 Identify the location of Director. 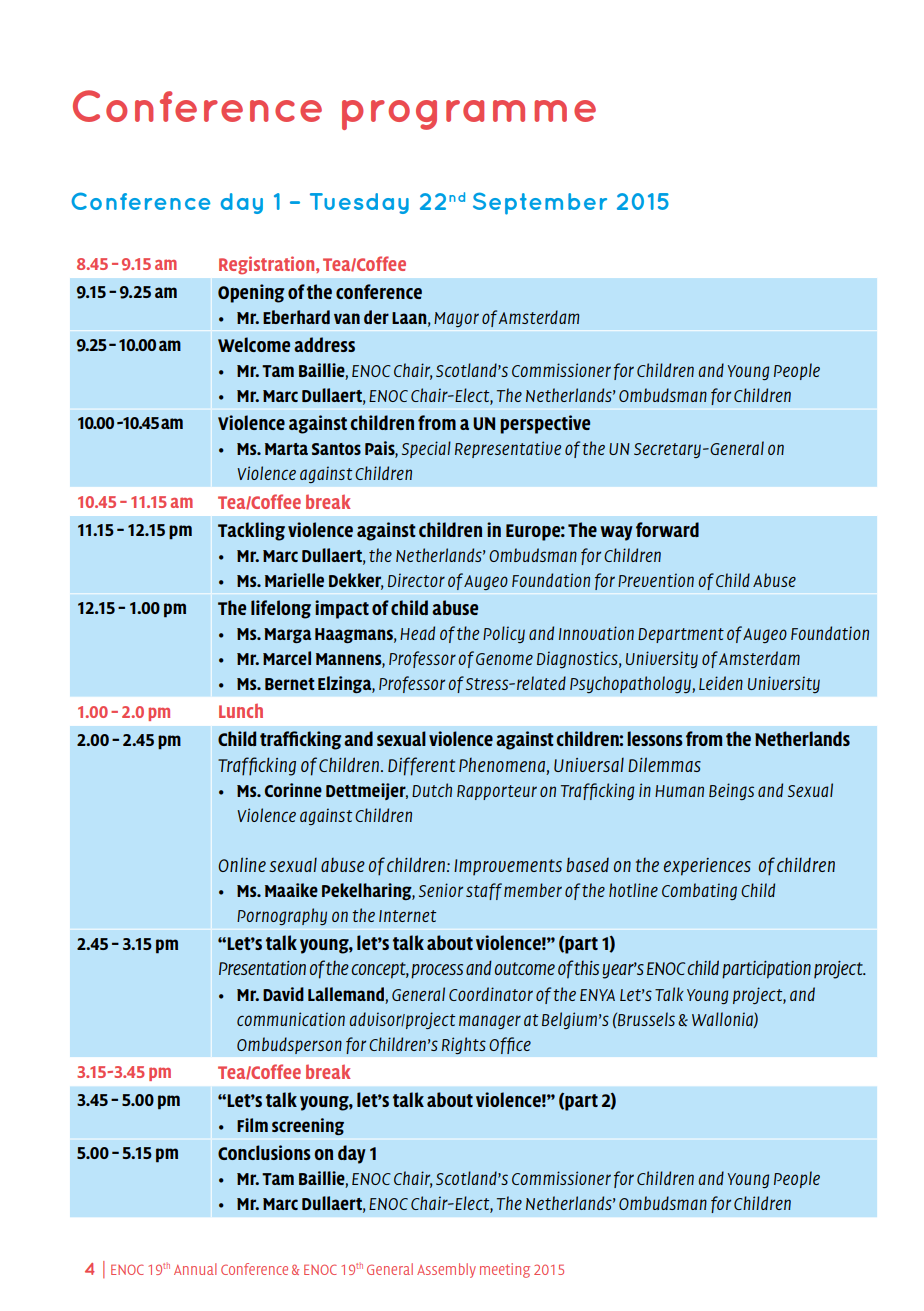
(416, 580).
